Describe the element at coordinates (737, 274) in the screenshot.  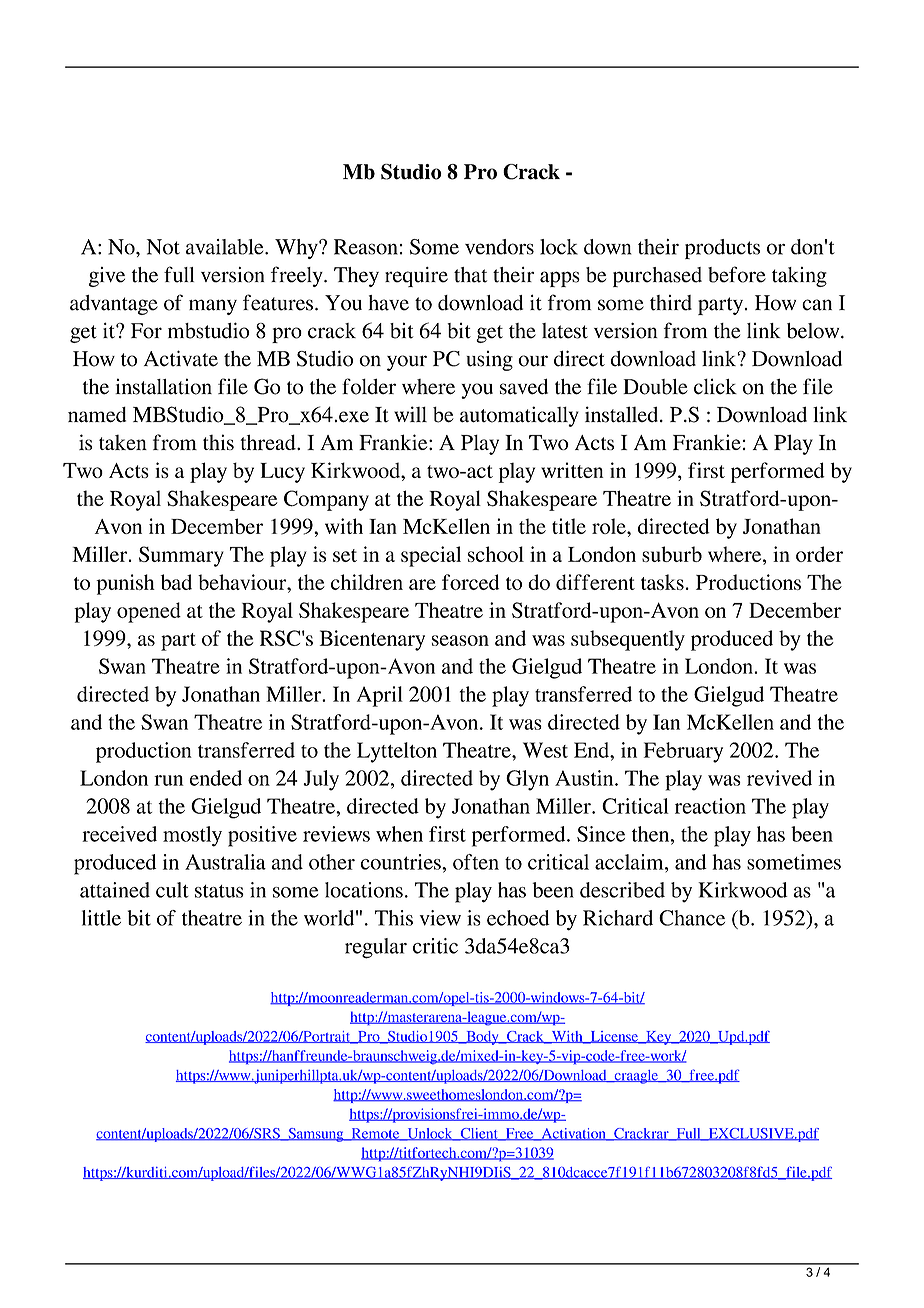
I see `before` at that location.
